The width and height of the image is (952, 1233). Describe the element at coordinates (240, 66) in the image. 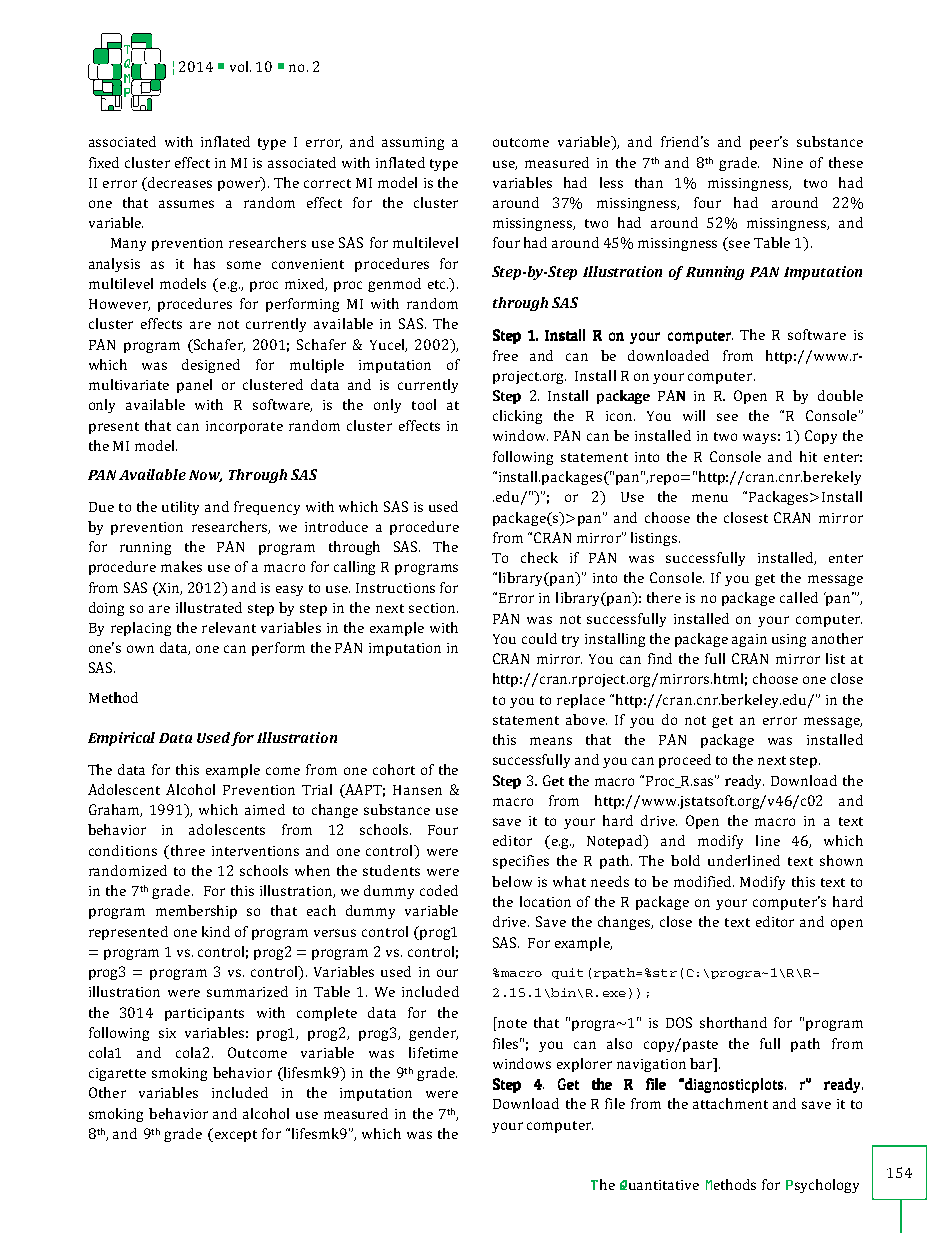

I see `vol` at that location.
